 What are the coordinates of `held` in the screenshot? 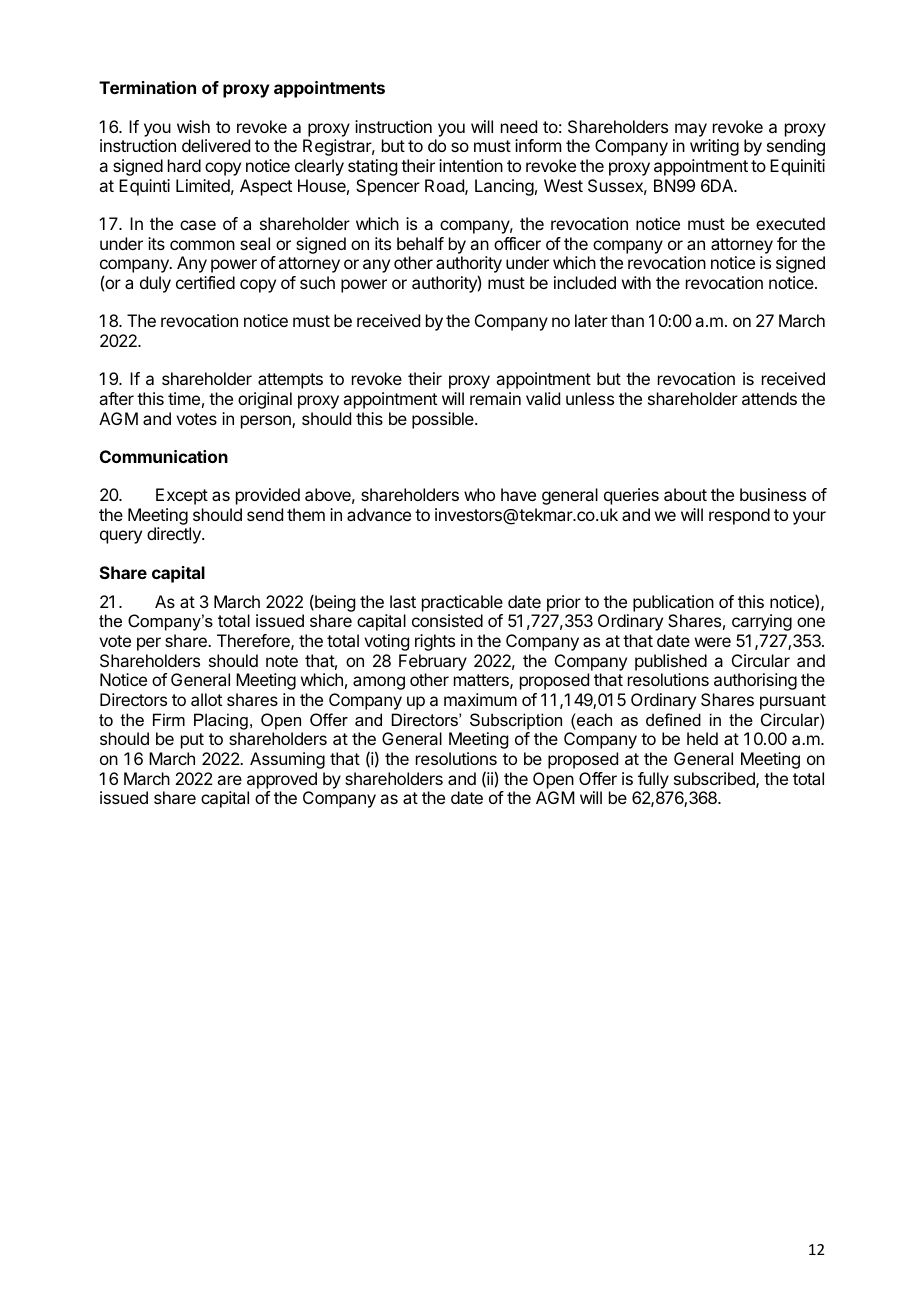 It's located at (702, 738).
